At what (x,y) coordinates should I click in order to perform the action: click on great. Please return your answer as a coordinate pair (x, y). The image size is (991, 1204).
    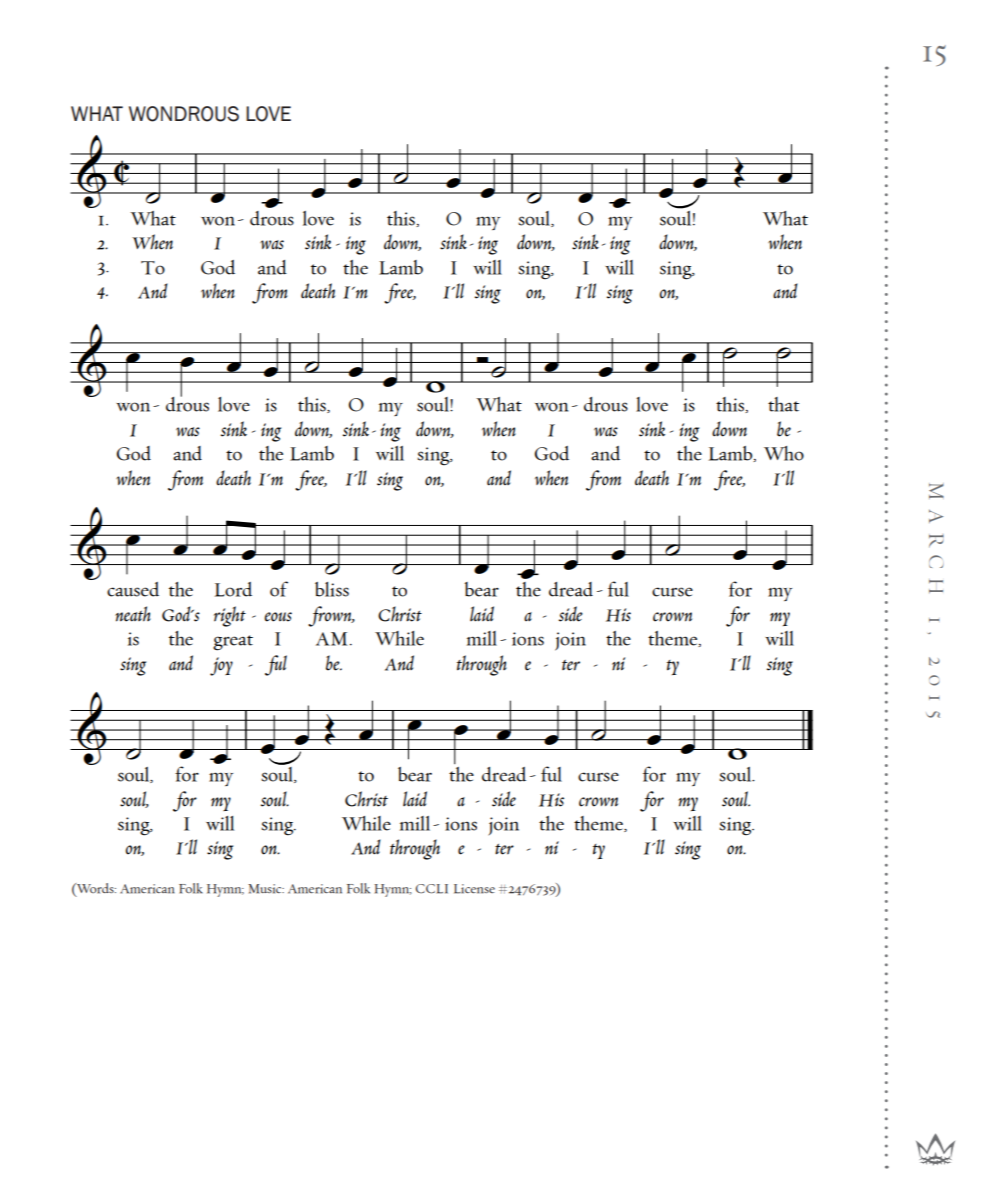
    Looking at the image, I should click on (233, 643).
